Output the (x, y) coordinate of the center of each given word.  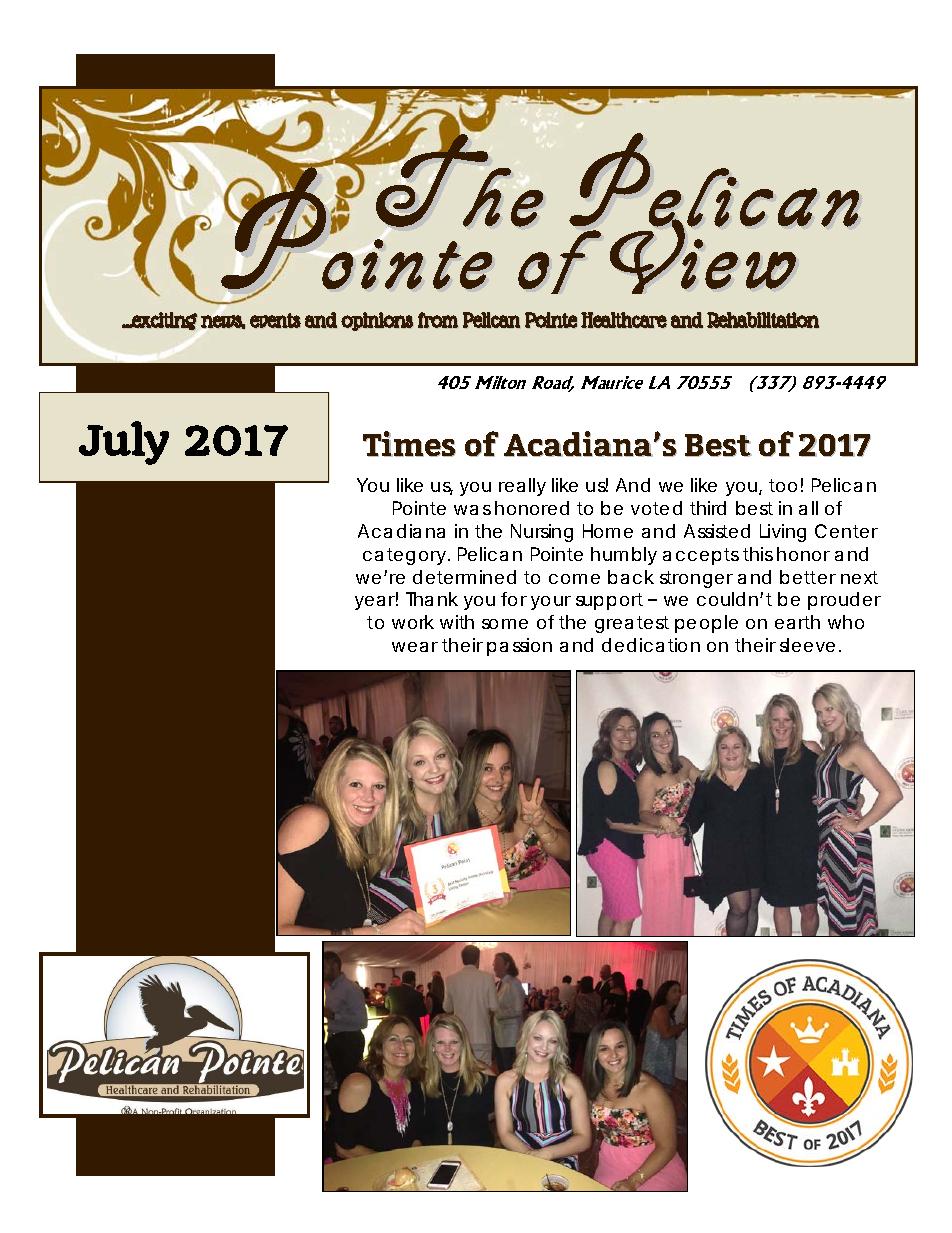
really (522, 487)
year (376, 602)
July (124, 443)
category (404, 556)
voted (656, 508)
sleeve (807, 645)
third (708, 508)
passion (519, 647)
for (514, 599)
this (758, 554)
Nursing (542, 533)
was (472, 510)
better (808, 577)
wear (415, 647)
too (783, 485)
